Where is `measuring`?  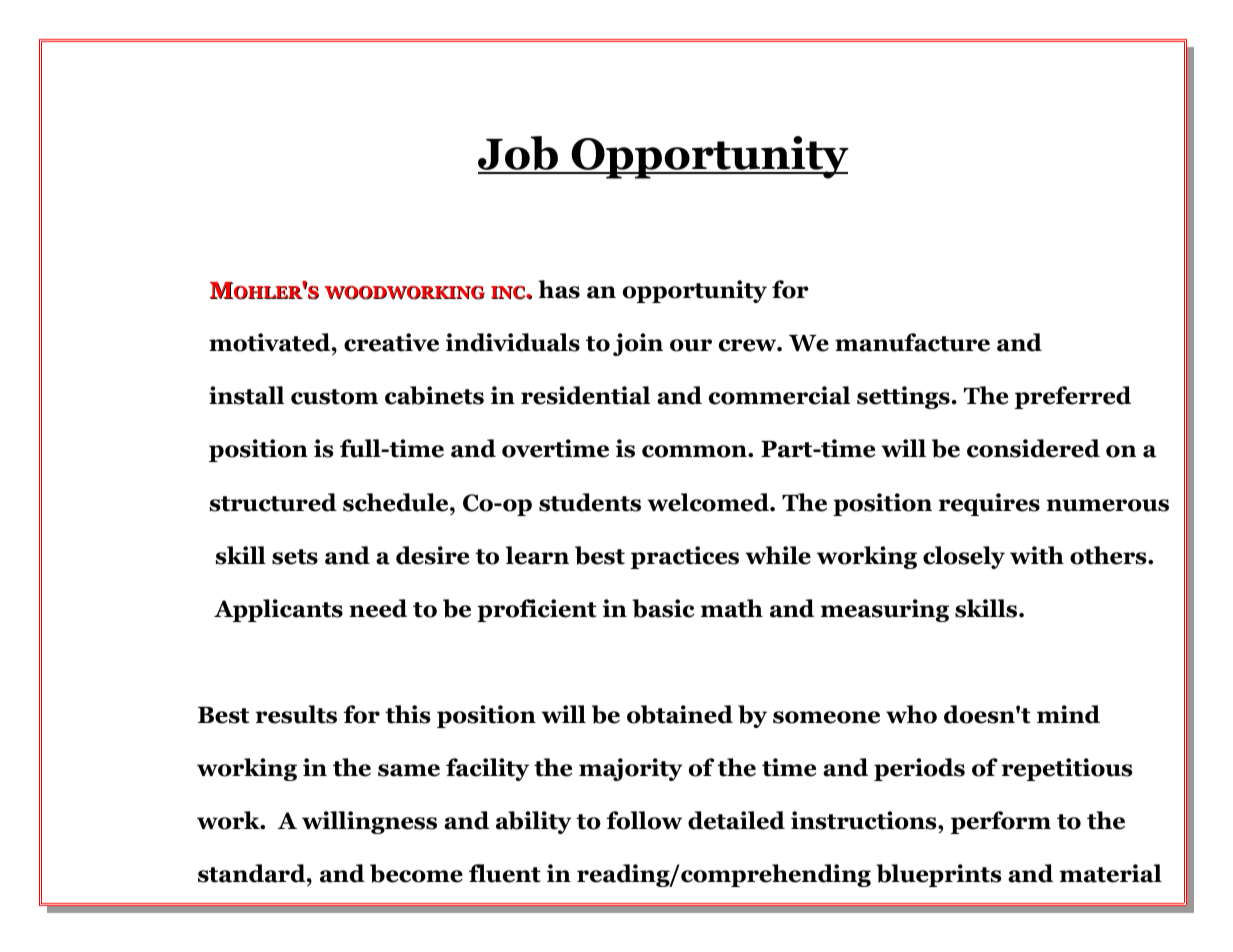
measuring is located at coordinates (885, 610).
